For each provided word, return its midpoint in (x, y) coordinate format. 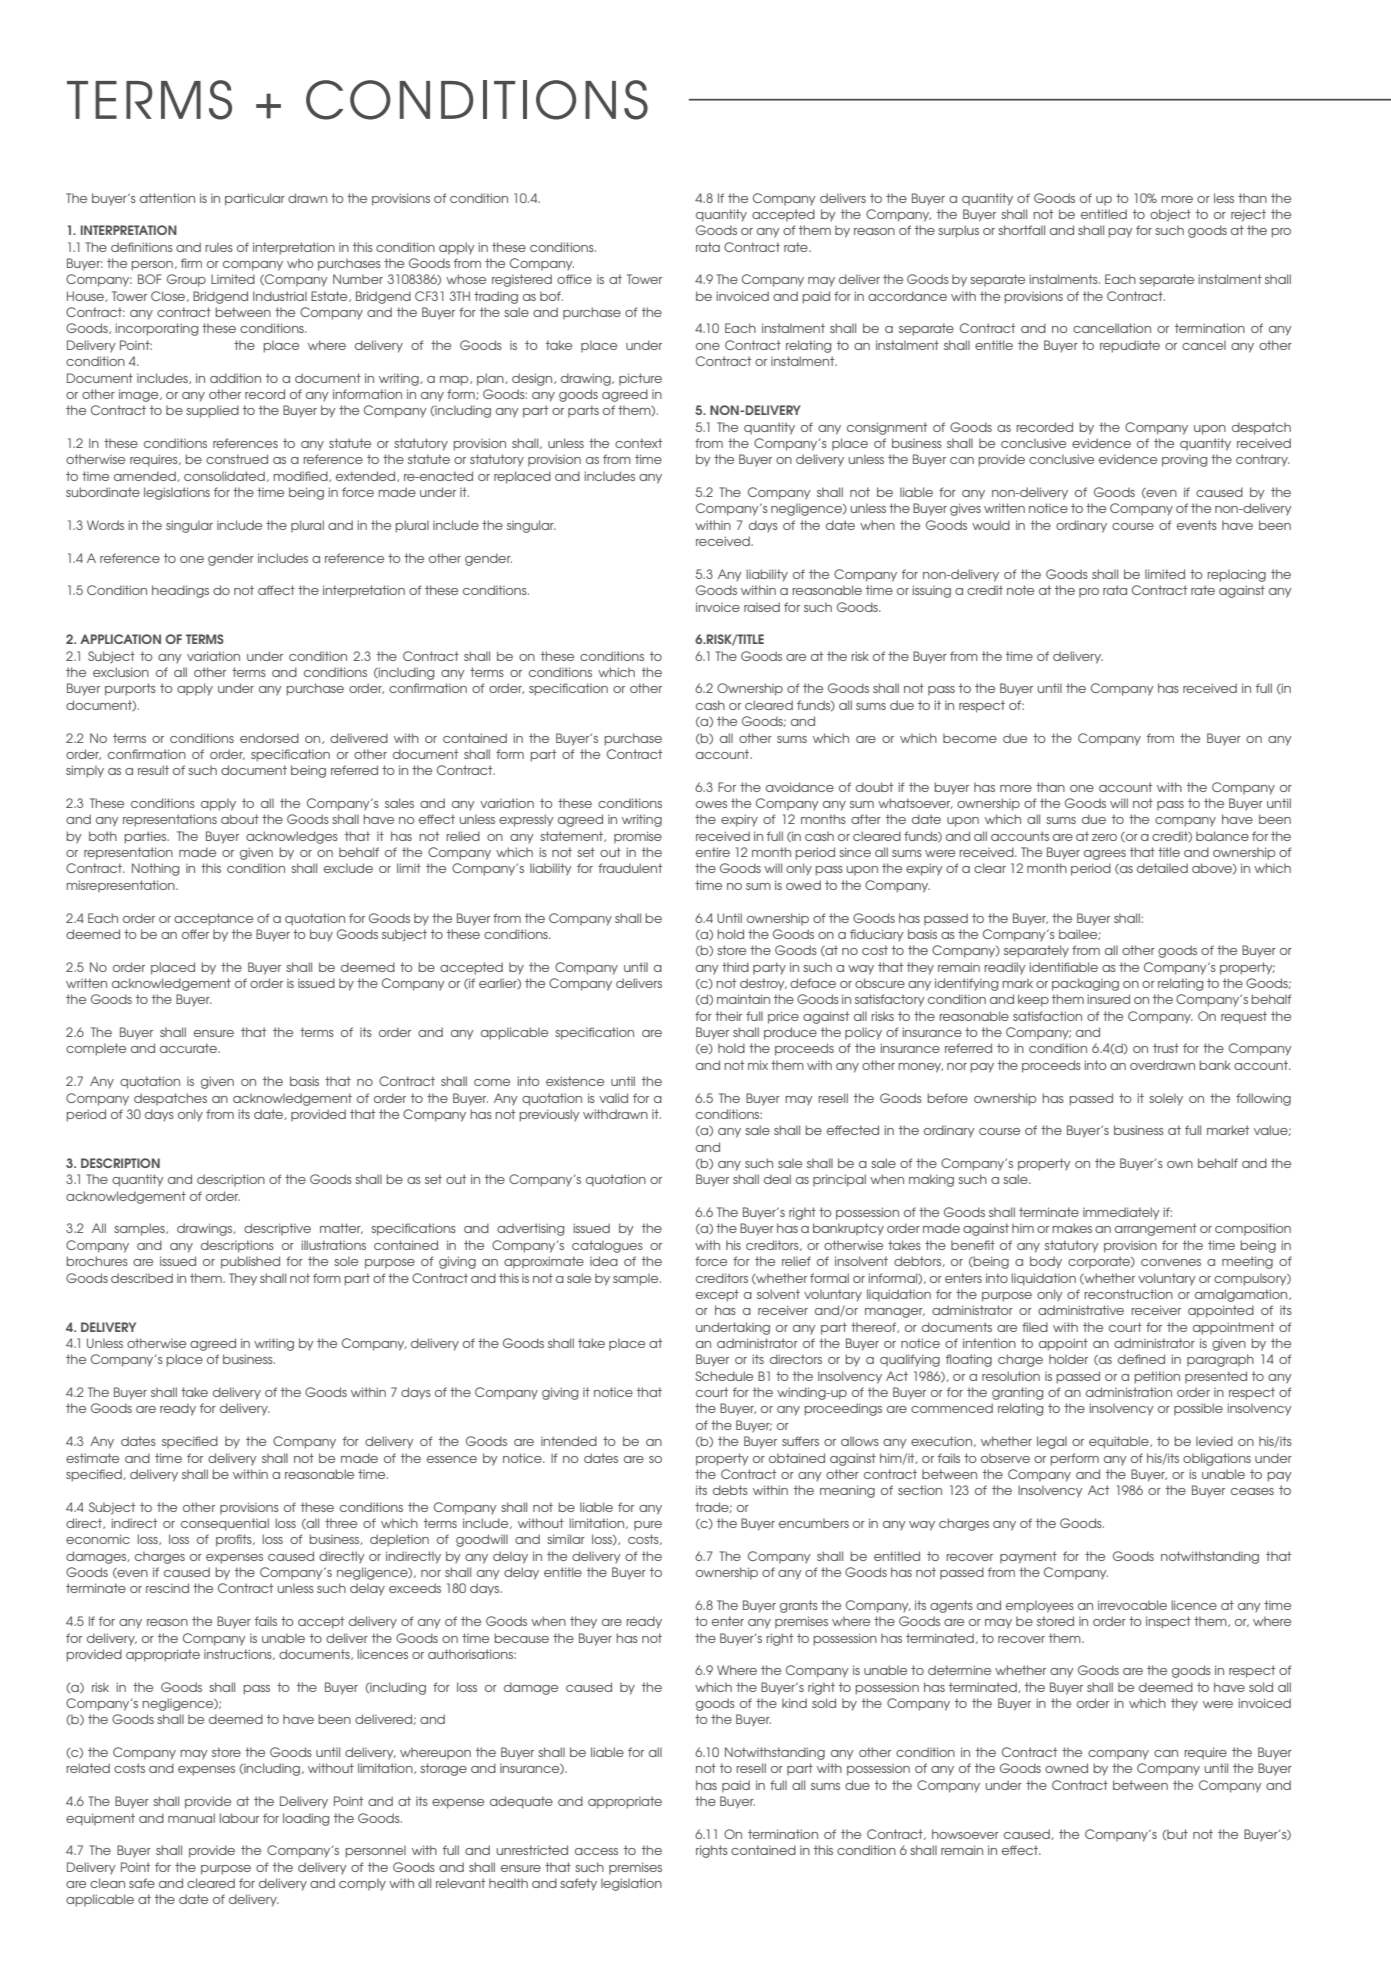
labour (239, 1818)
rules (219, 247)
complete (96, 1049)
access (596, 1851)
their (728, 1016)
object (1170, 215)
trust (1166, 1048)
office (574, 279)
